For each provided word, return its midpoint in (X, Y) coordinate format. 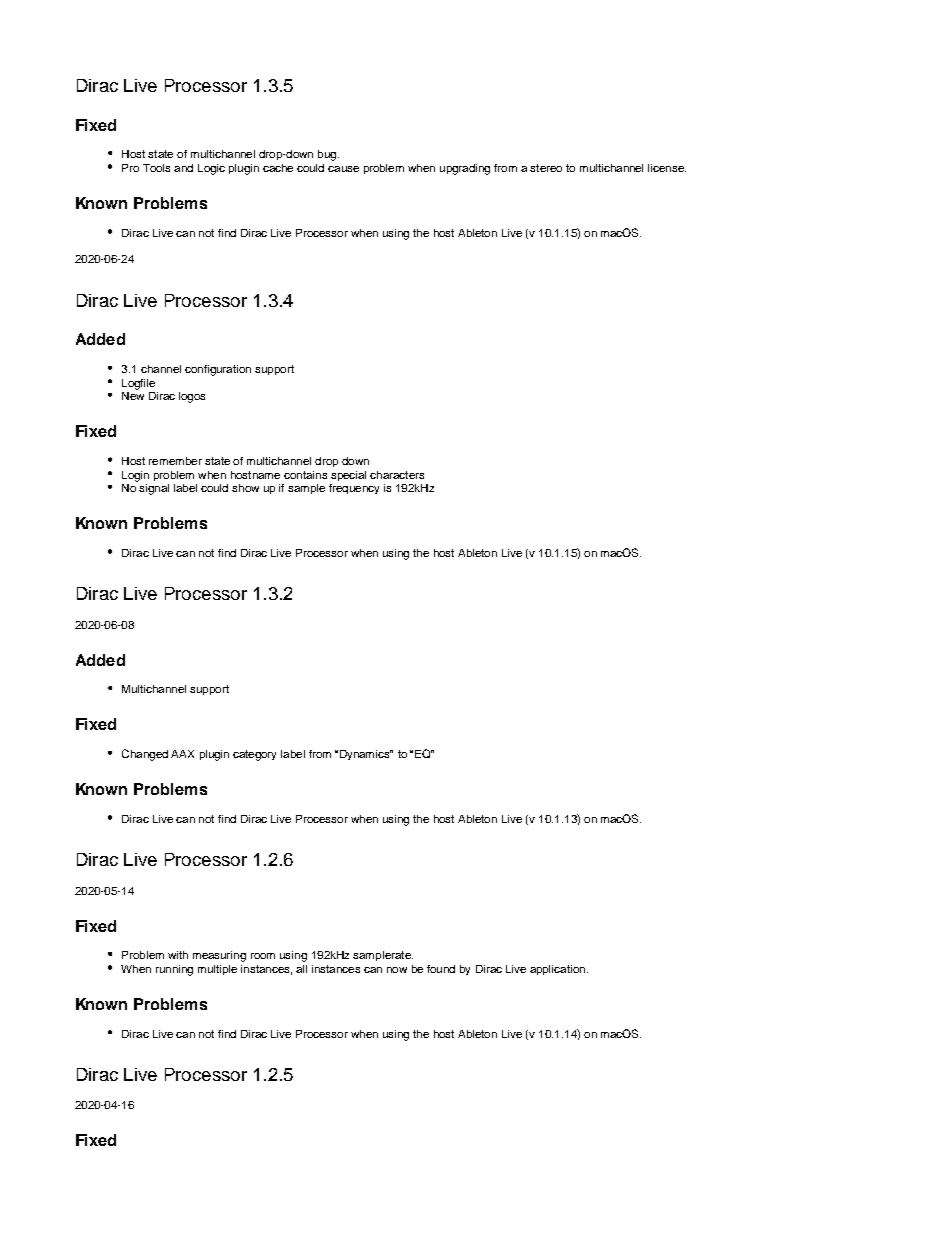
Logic (211, 169)
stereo (546, 168)
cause (343, 169)
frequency (354, 489)
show (245, 488)
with (178, 955)
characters (397, 475)
